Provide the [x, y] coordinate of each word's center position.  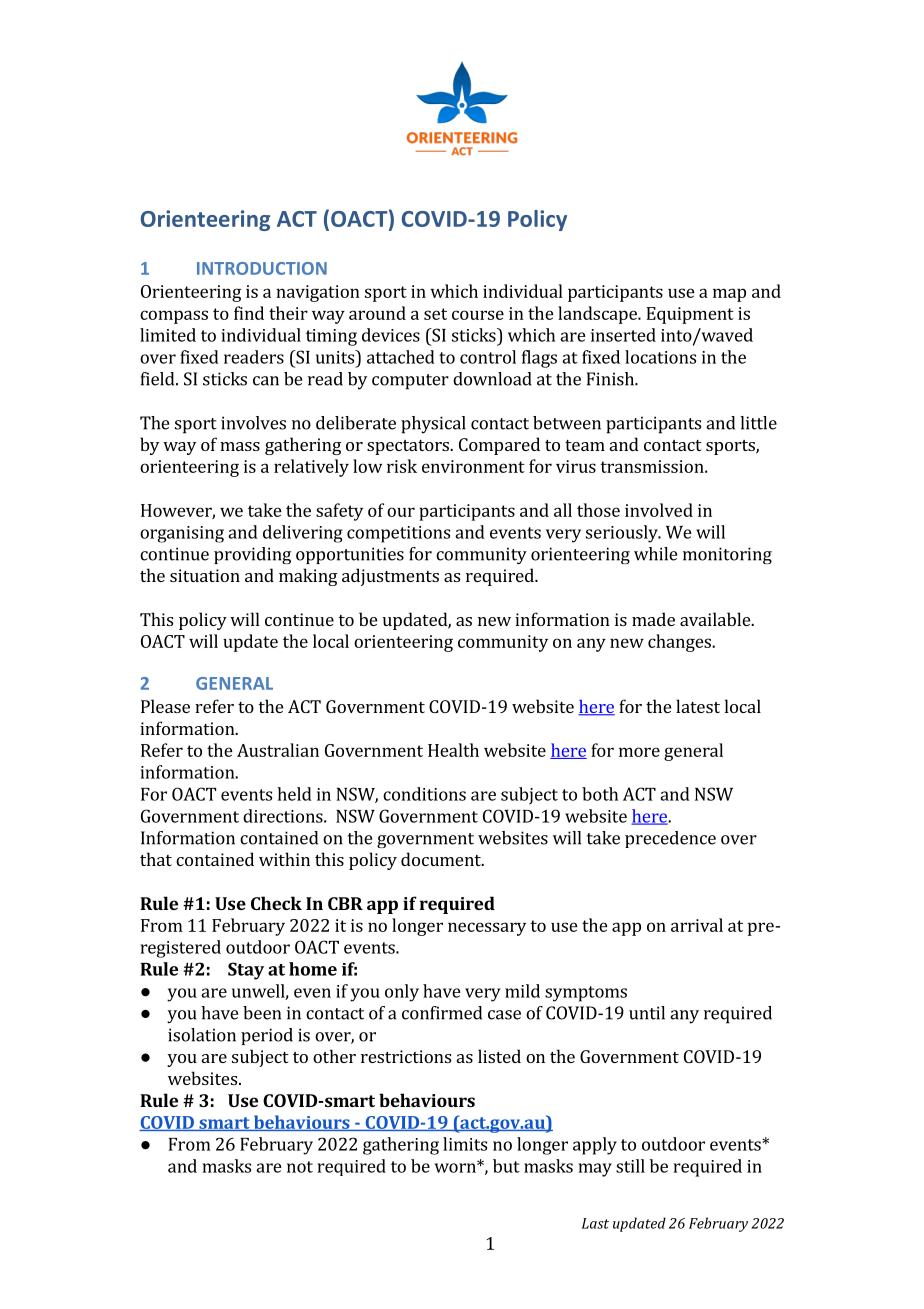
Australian [278, 750]
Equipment [690, 315]
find [249, 313]
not [300, 1167]
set [435, 314]
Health [453, 750]
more [639, 752]
